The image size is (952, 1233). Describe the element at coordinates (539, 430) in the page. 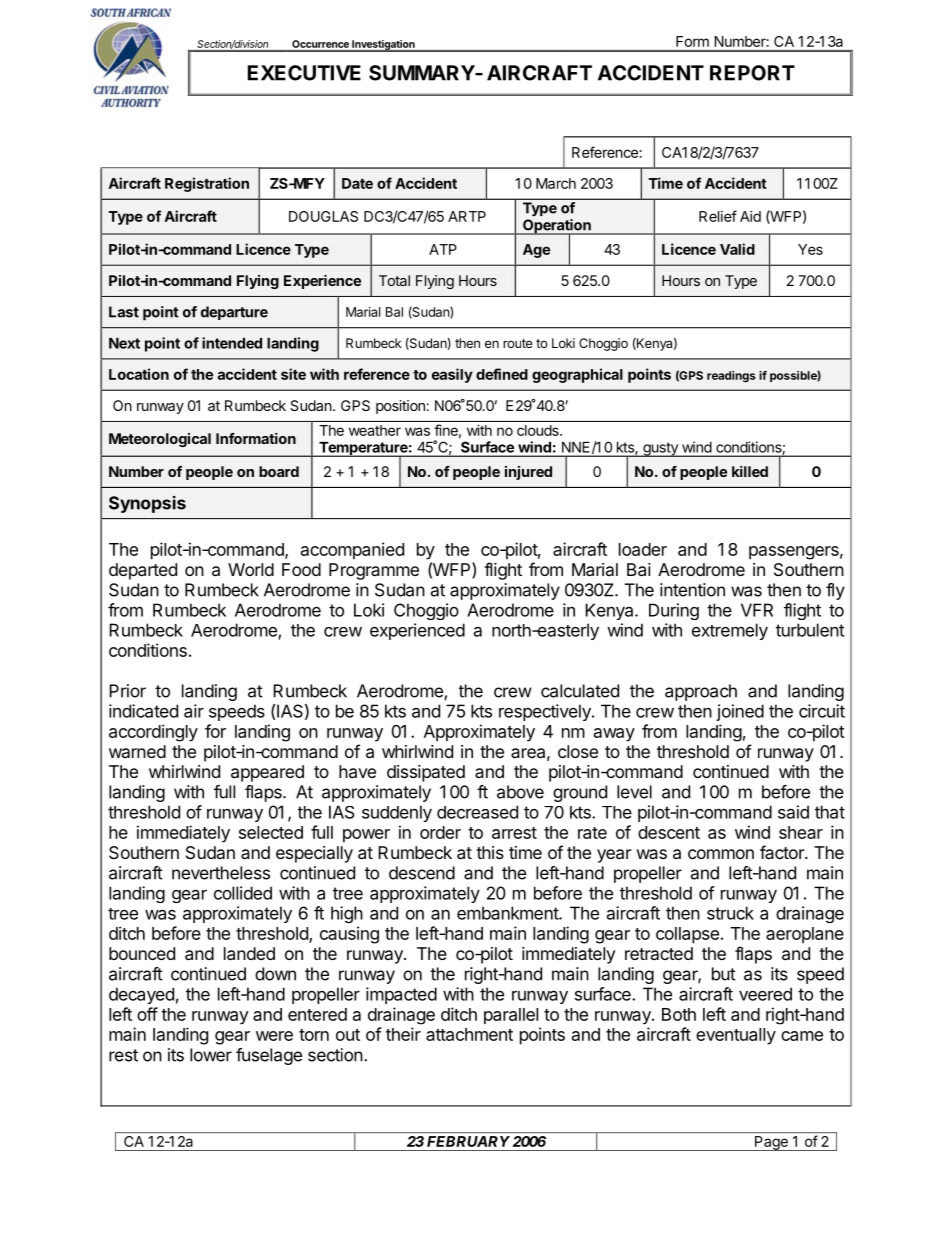

I see `clouds` at that location.
